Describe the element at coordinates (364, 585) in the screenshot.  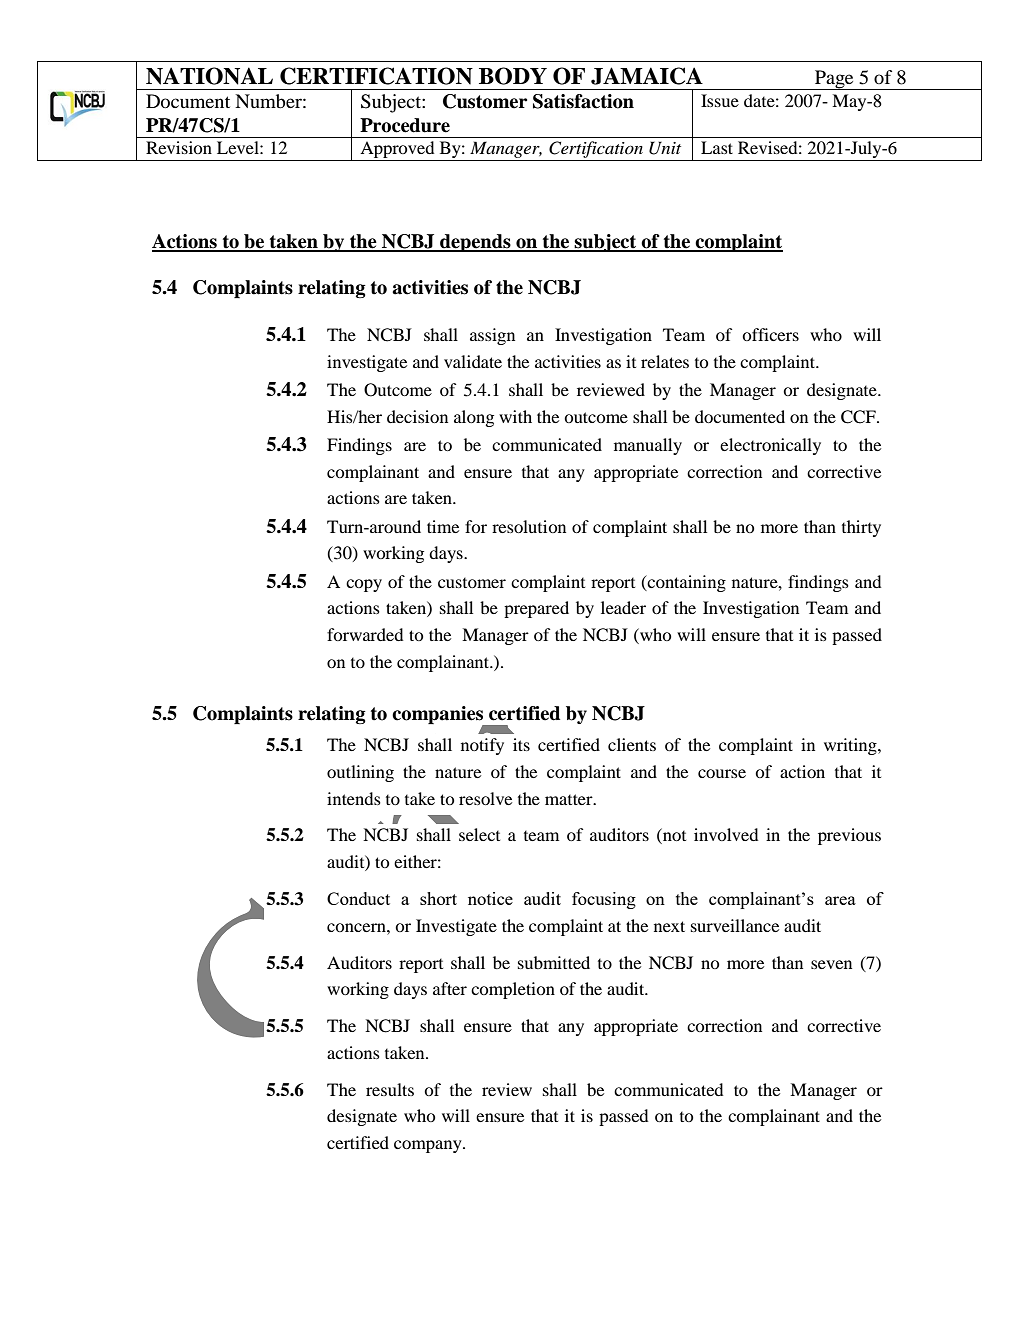
I see `copy` at that location.
